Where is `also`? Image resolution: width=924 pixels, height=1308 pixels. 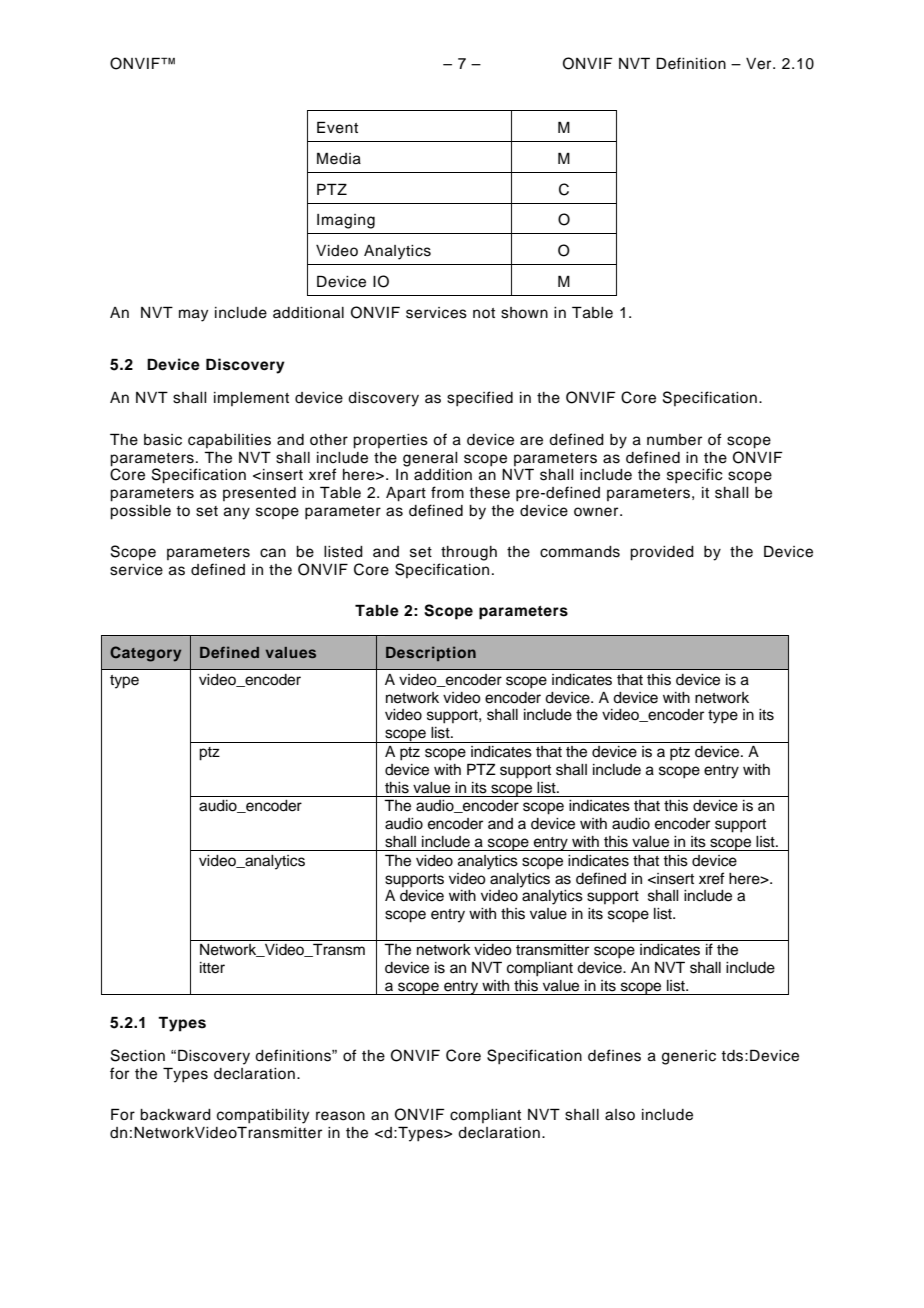
also is located at coordinates (620, 1115).
